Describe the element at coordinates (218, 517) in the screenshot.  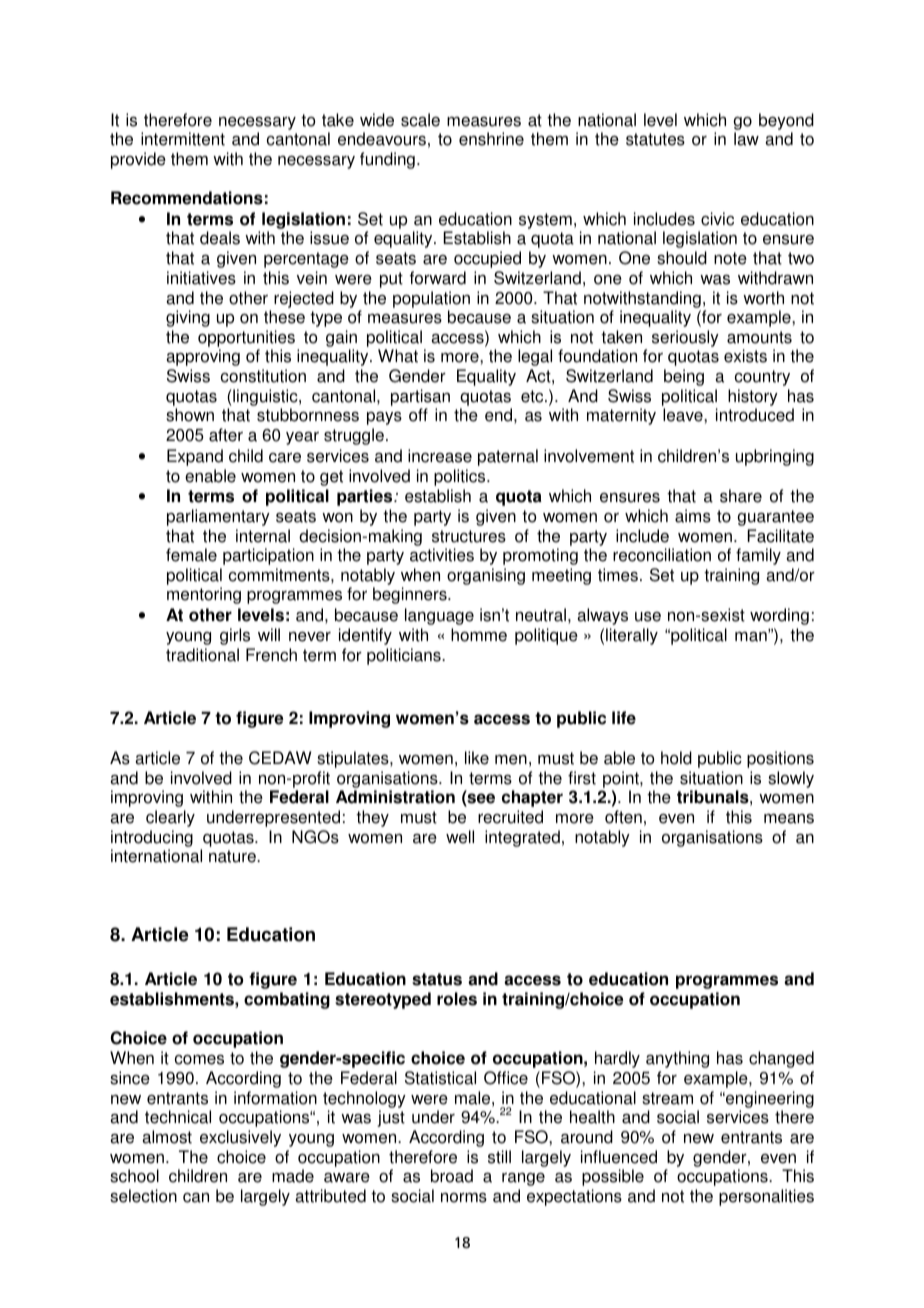
I see `parliamentary` at that location.
